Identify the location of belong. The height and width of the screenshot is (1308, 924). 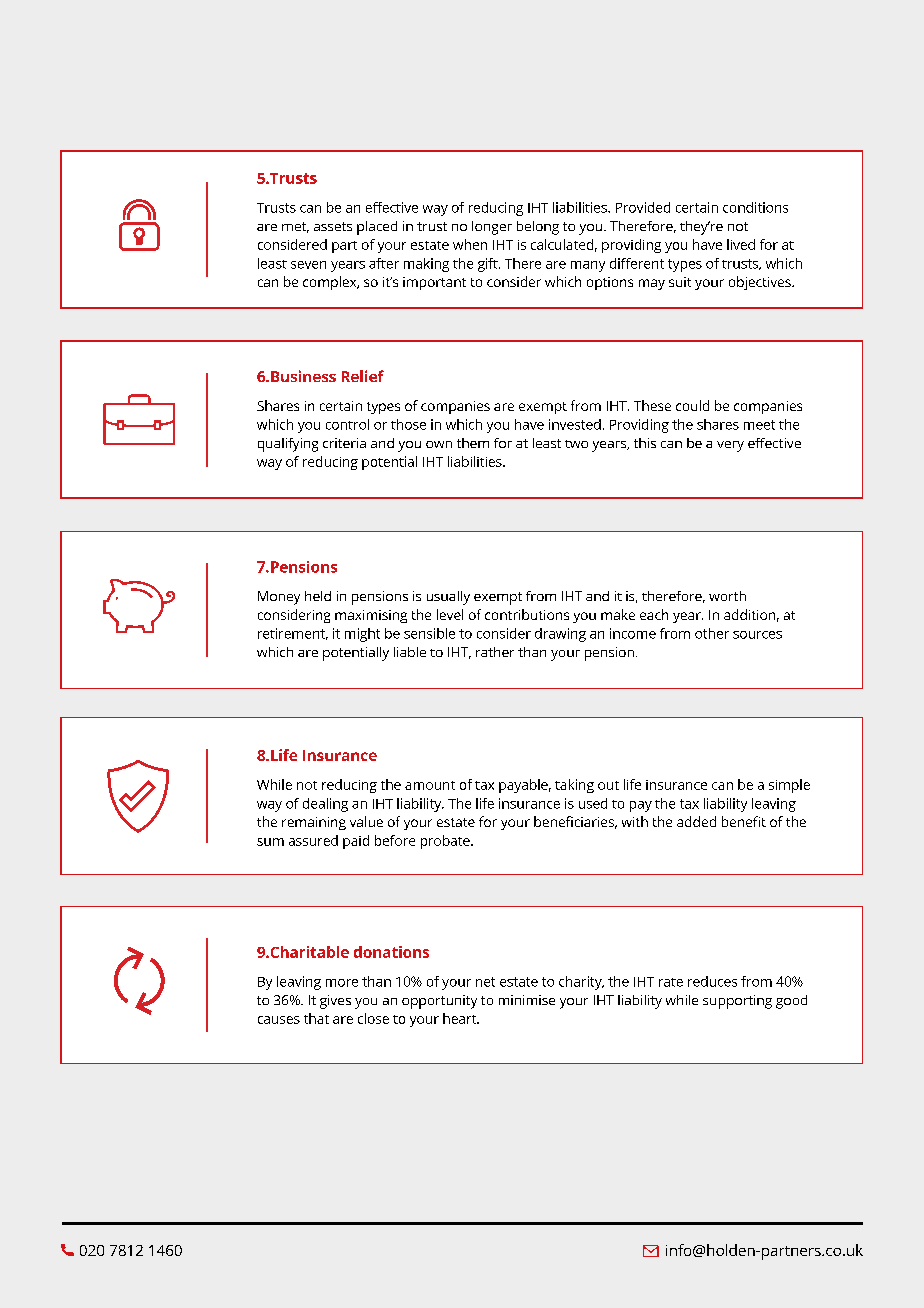
(538, 228).
